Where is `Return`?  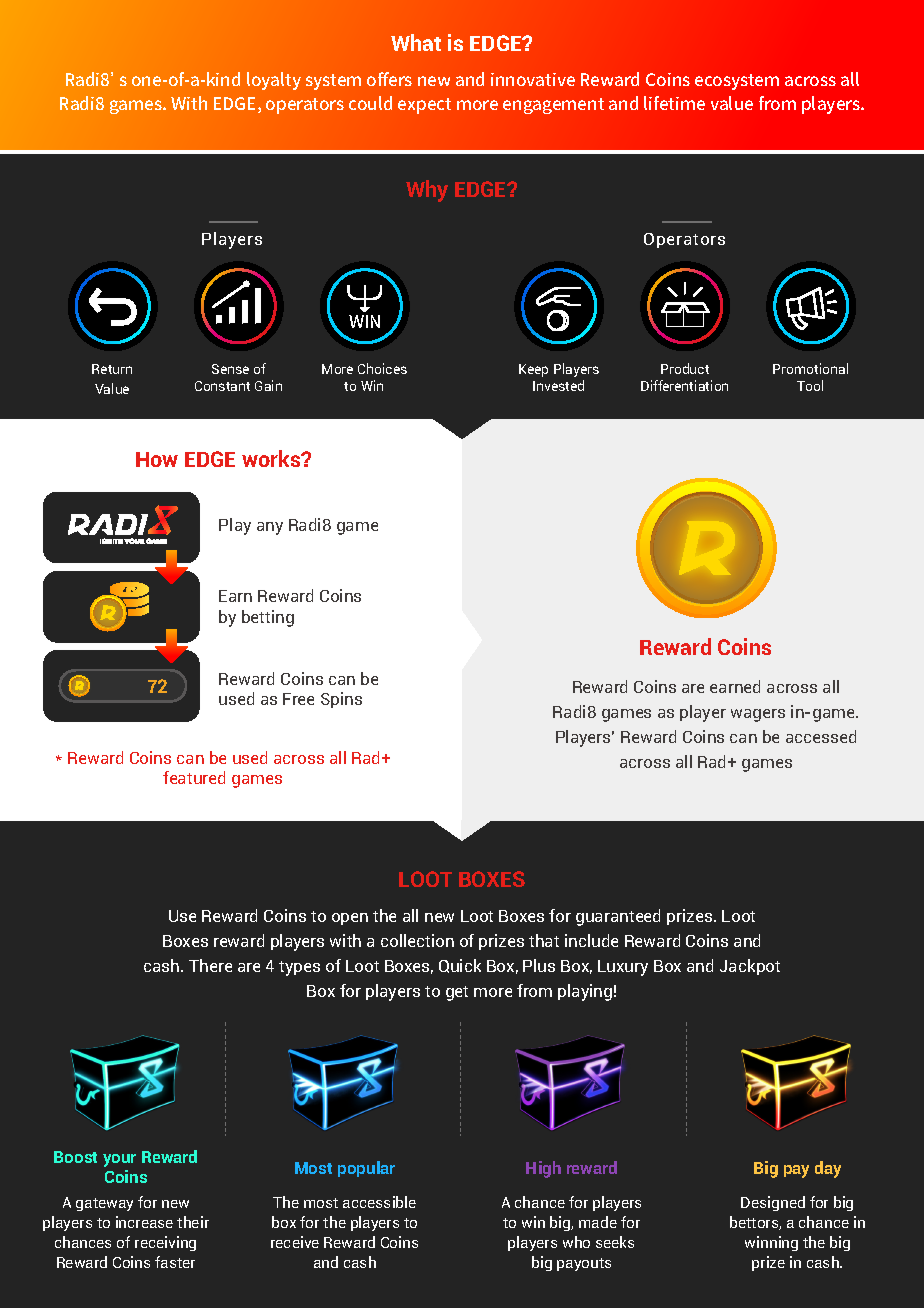
Return is located at coordinates (112, 369).
